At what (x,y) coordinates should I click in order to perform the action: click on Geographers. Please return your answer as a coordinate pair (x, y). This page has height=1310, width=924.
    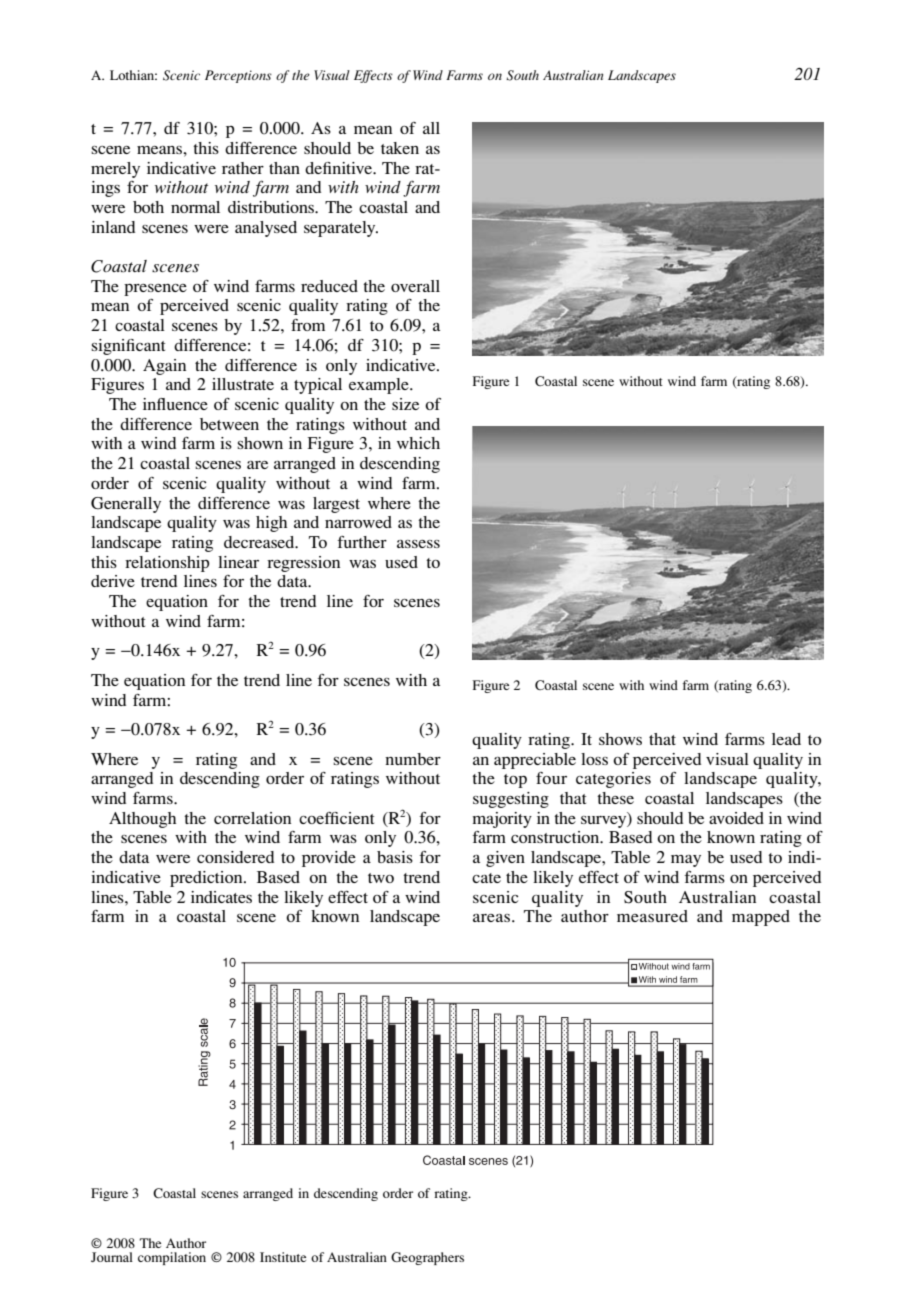
    Looking at the image, I should click on (427, 1258).
